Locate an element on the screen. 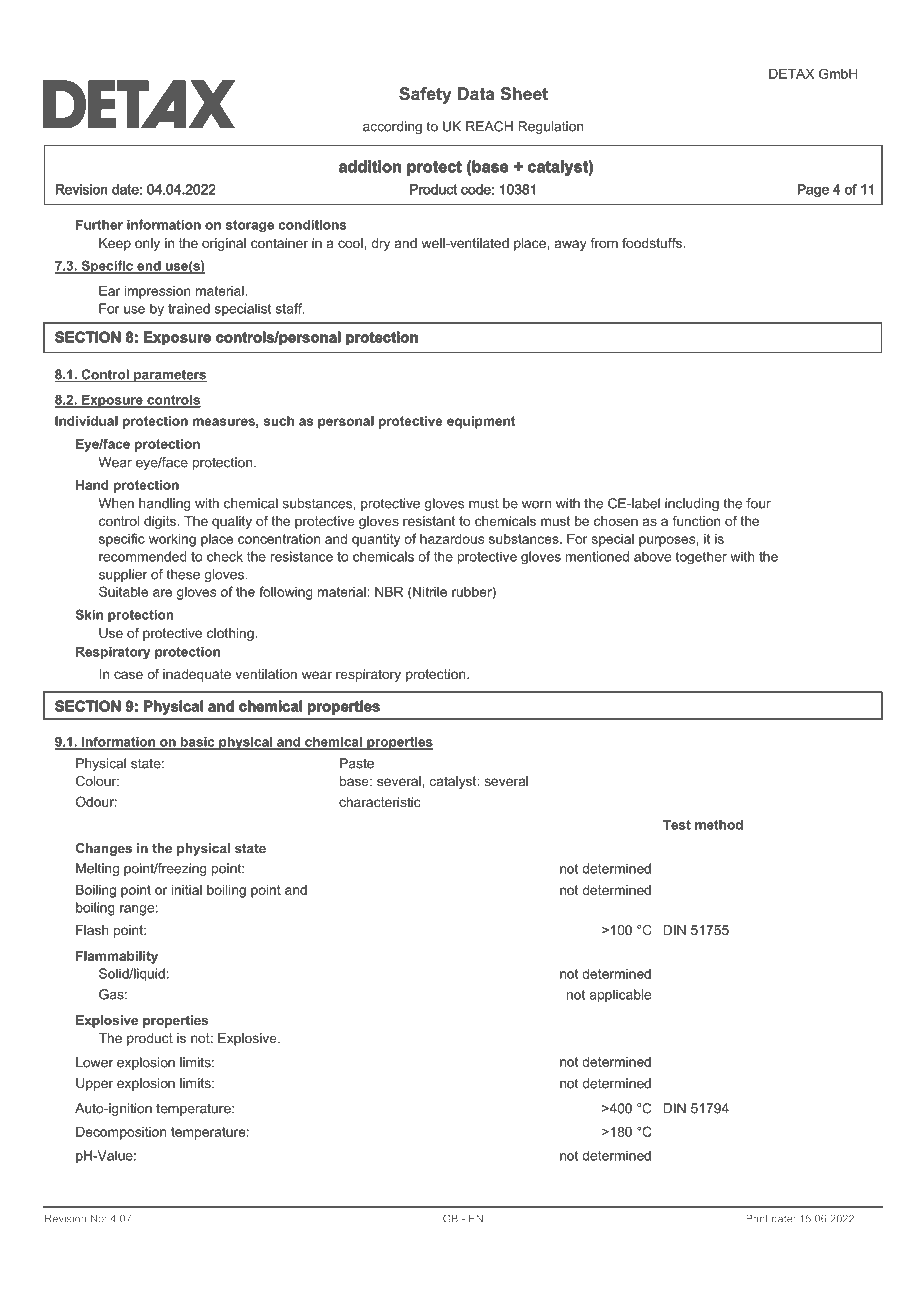 The height and width of the screenshot is (1307, 924). hazardous is located at coordinates (452, 538).
